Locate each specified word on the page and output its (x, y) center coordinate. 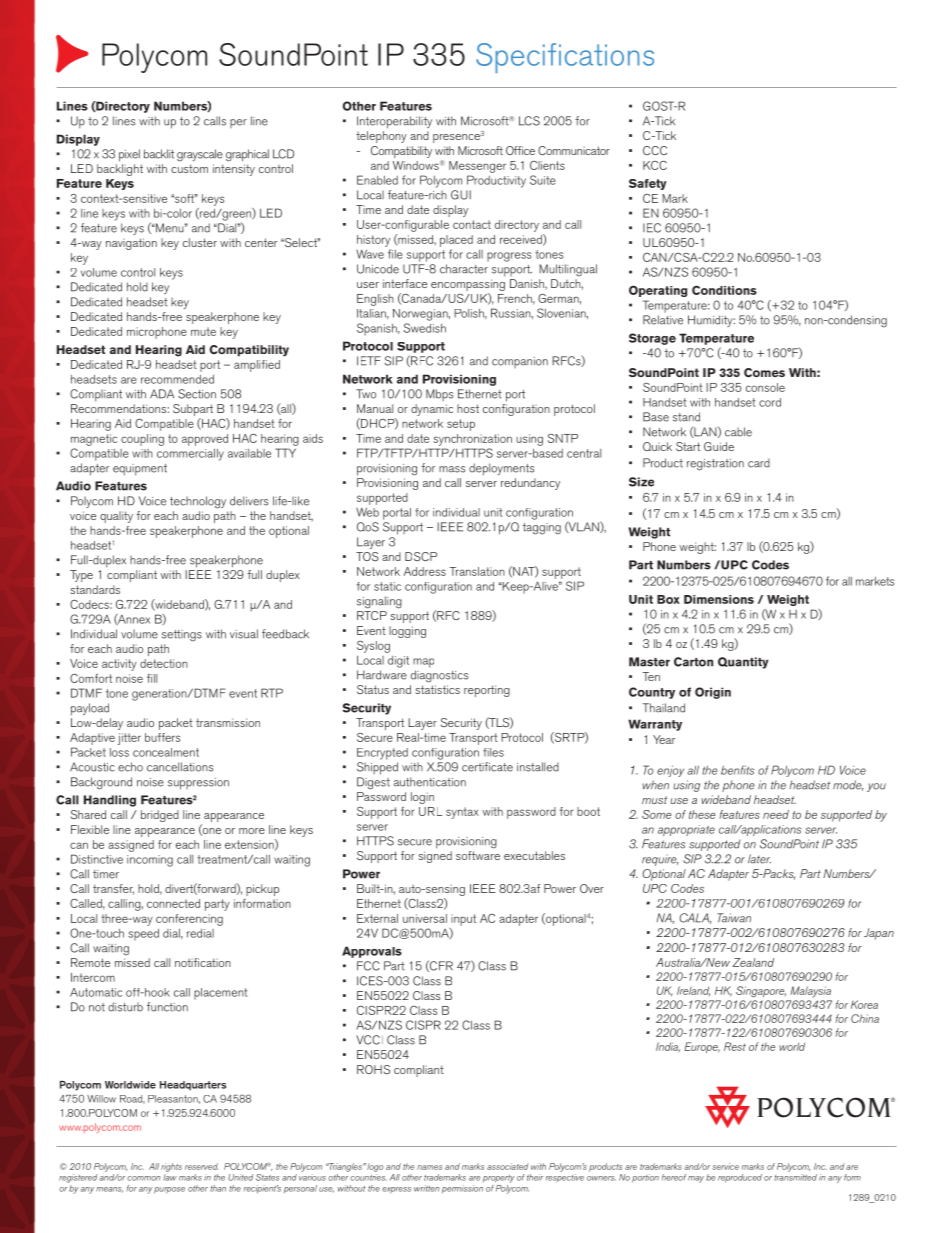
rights (171, 1167)
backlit (159, 154)
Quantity (743, 663)
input (463, 920)
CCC (655, 150)
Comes (764, 373)
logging (407, 632)
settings (182, 635)
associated (508, 1166)
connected (173, 903)
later (759, 859)
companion (520, 362)
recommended (177, 379)
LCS (529, 121)
